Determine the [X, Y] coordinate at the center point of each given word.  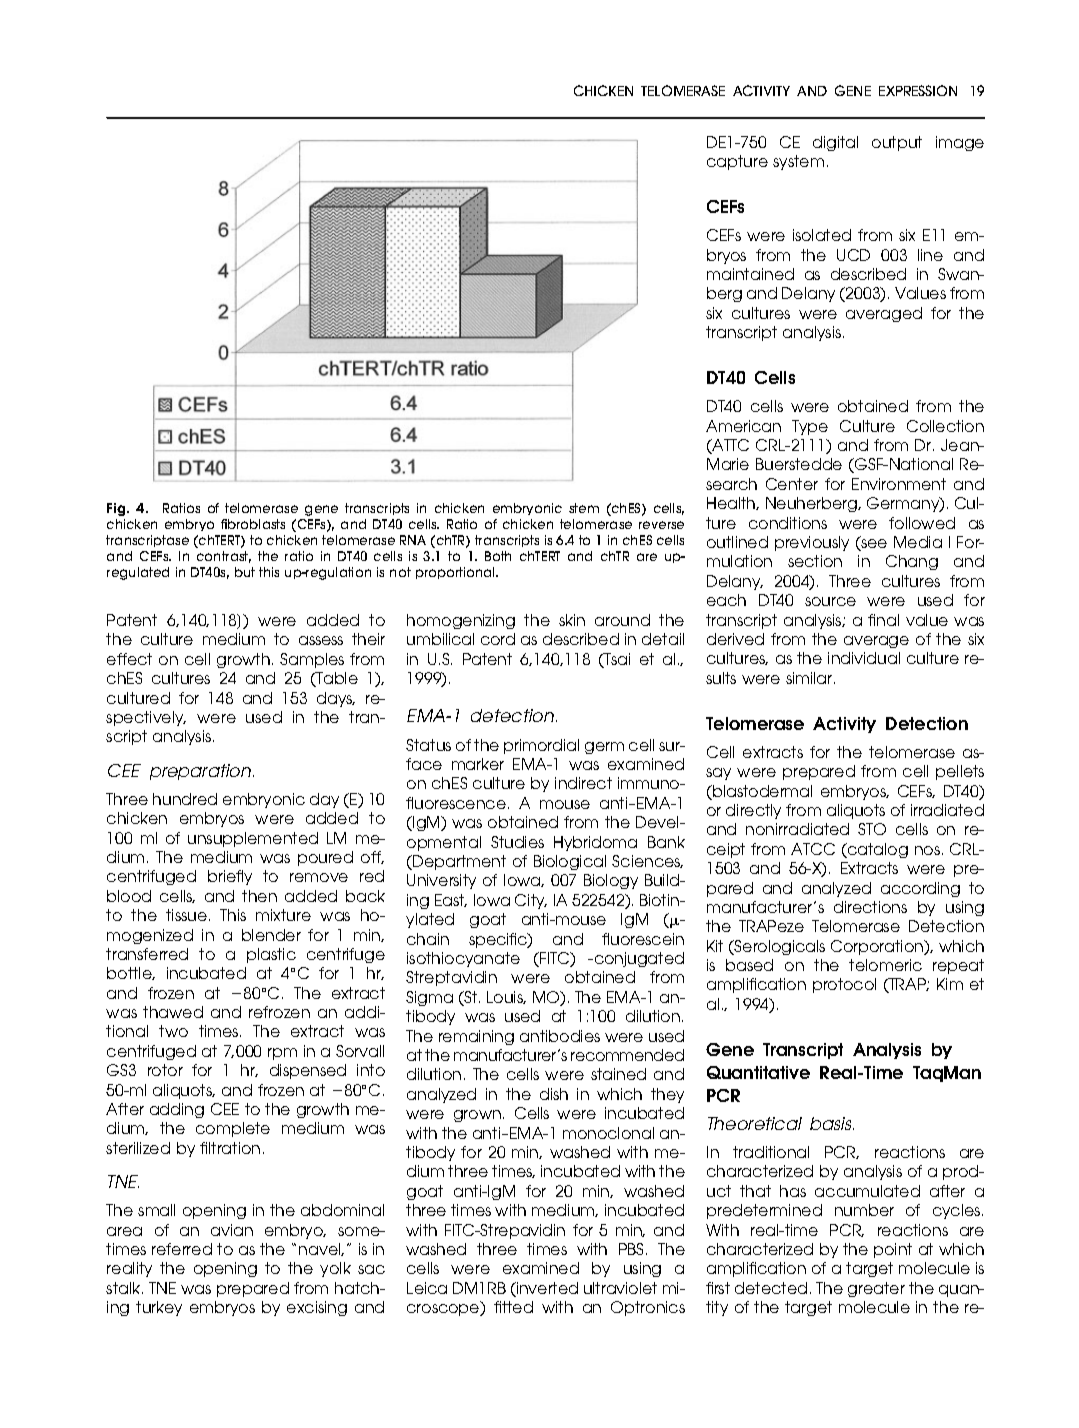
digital [835, 143]
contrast [224, 557]
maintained [750, 274]
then [259, 896]
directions [870, 907]
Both [498, 556]
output [897, 143]
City [531, 901]
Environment [899, 484]
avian [232, 1230]
